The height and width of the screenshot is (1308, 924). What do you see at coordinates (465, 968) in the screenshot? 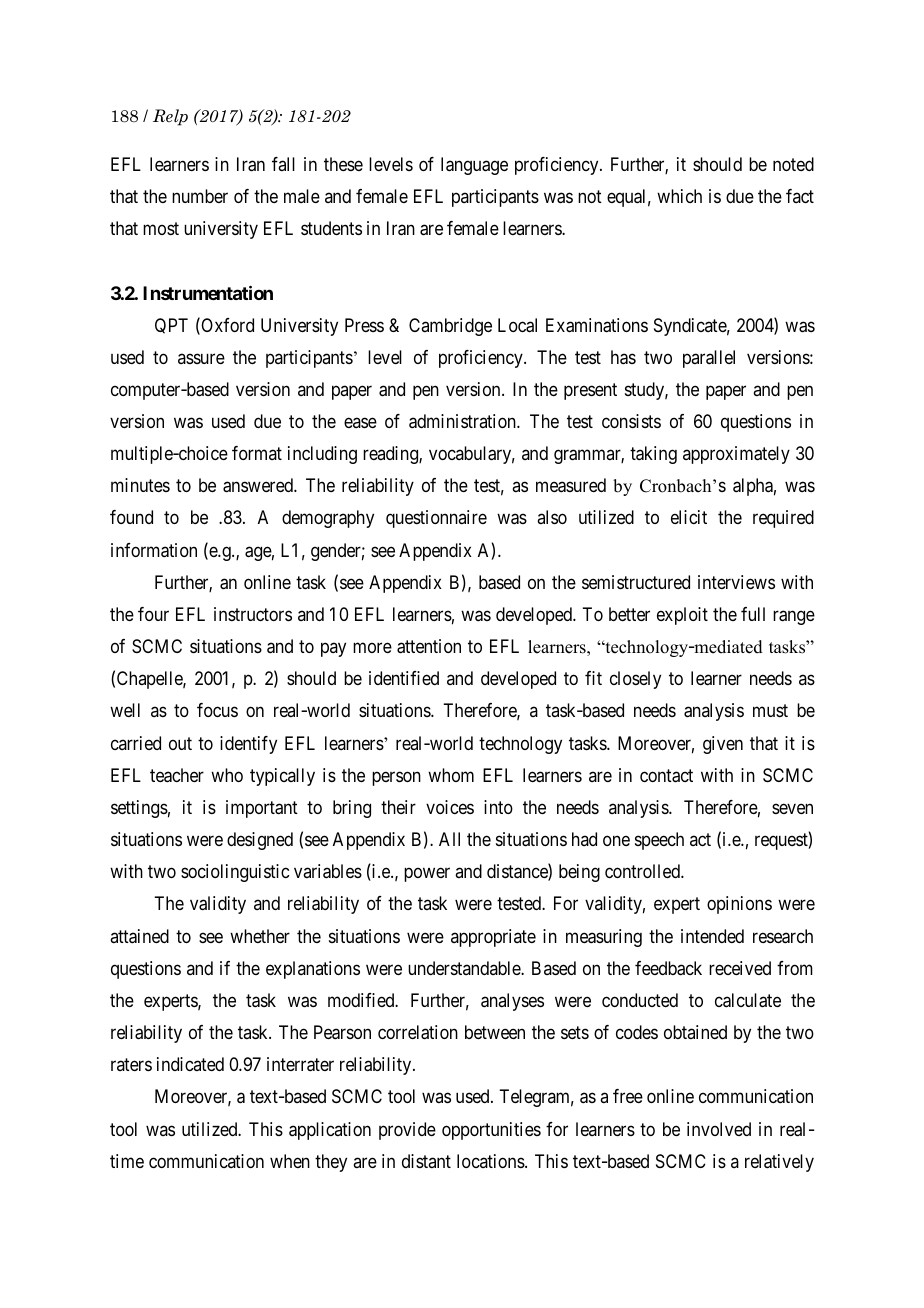
I see `understandable` at bounding box center [465, 968].
